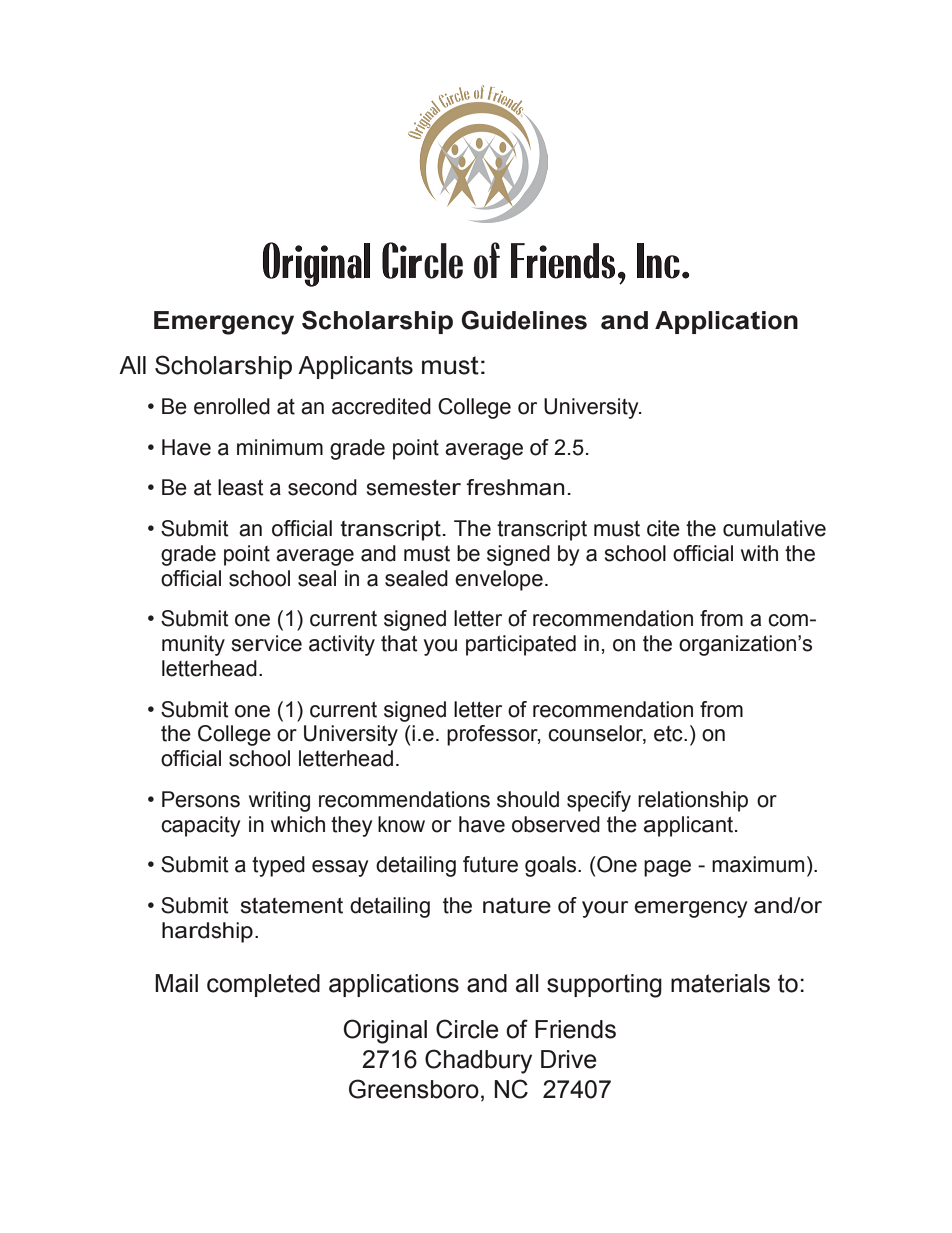 The height and width of the screenshot is (1233, 952). I want to click on etc, so click(669, 734).
